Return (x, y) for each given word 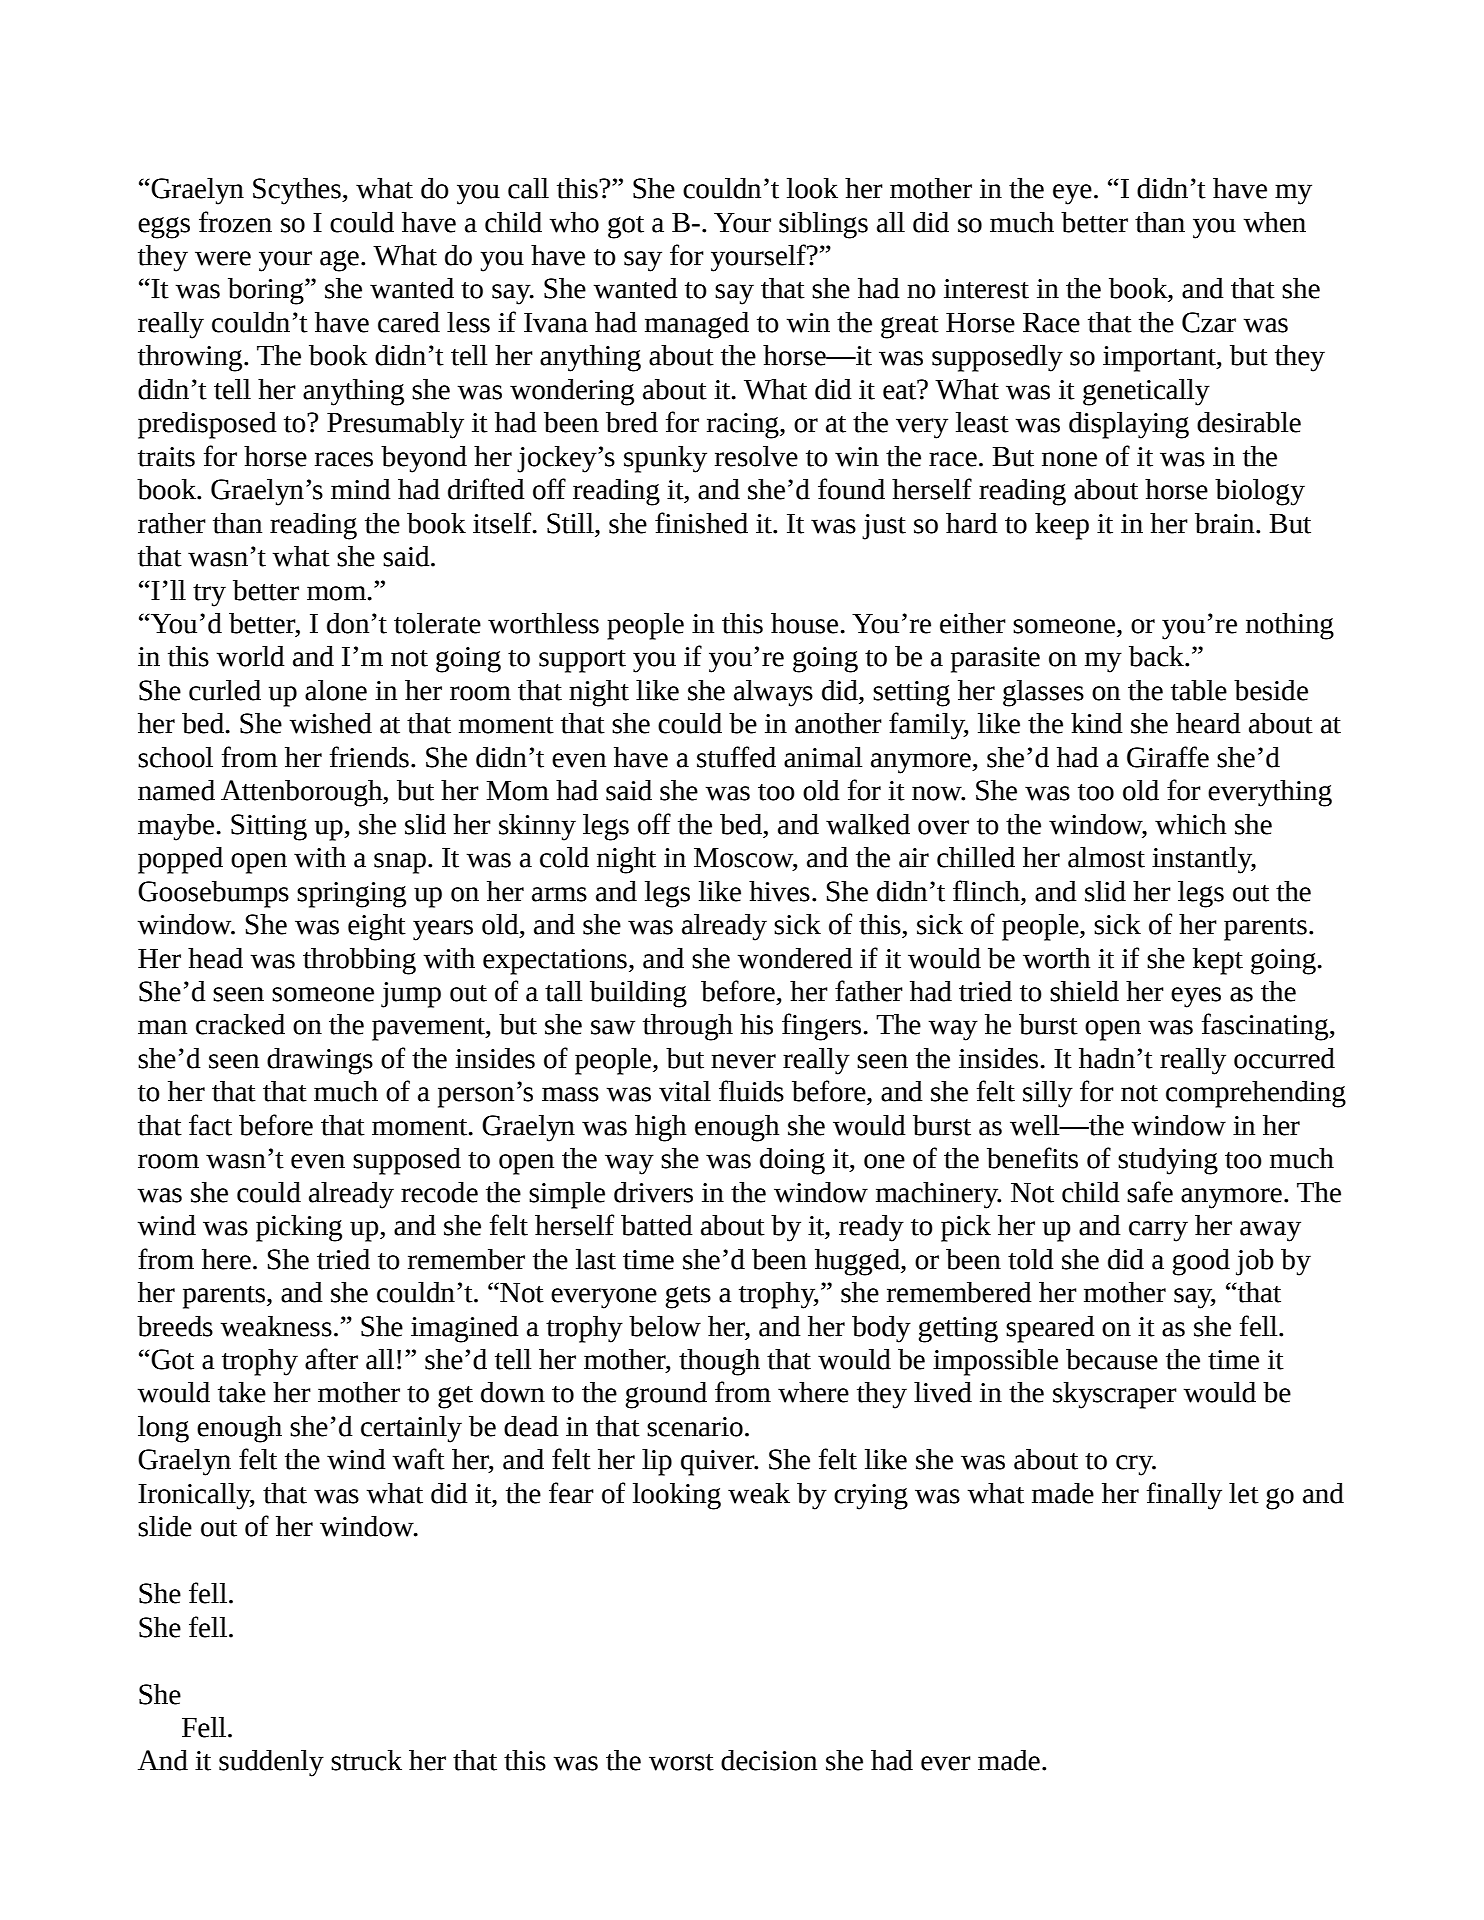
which (1190, 824)
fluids (751, 1091)
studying (1168, 1161)
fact (210, 1125)
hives (779, 891)
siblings (823, 225)
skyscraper (1115, 1395)
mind (361, 489)
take (242, 1392)
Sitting (269, 827)
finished (701, 523)
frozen (235, 222)
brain (1226, 523)
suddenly (271, 1763)
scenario (695, 1427)
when (1274, 222)
